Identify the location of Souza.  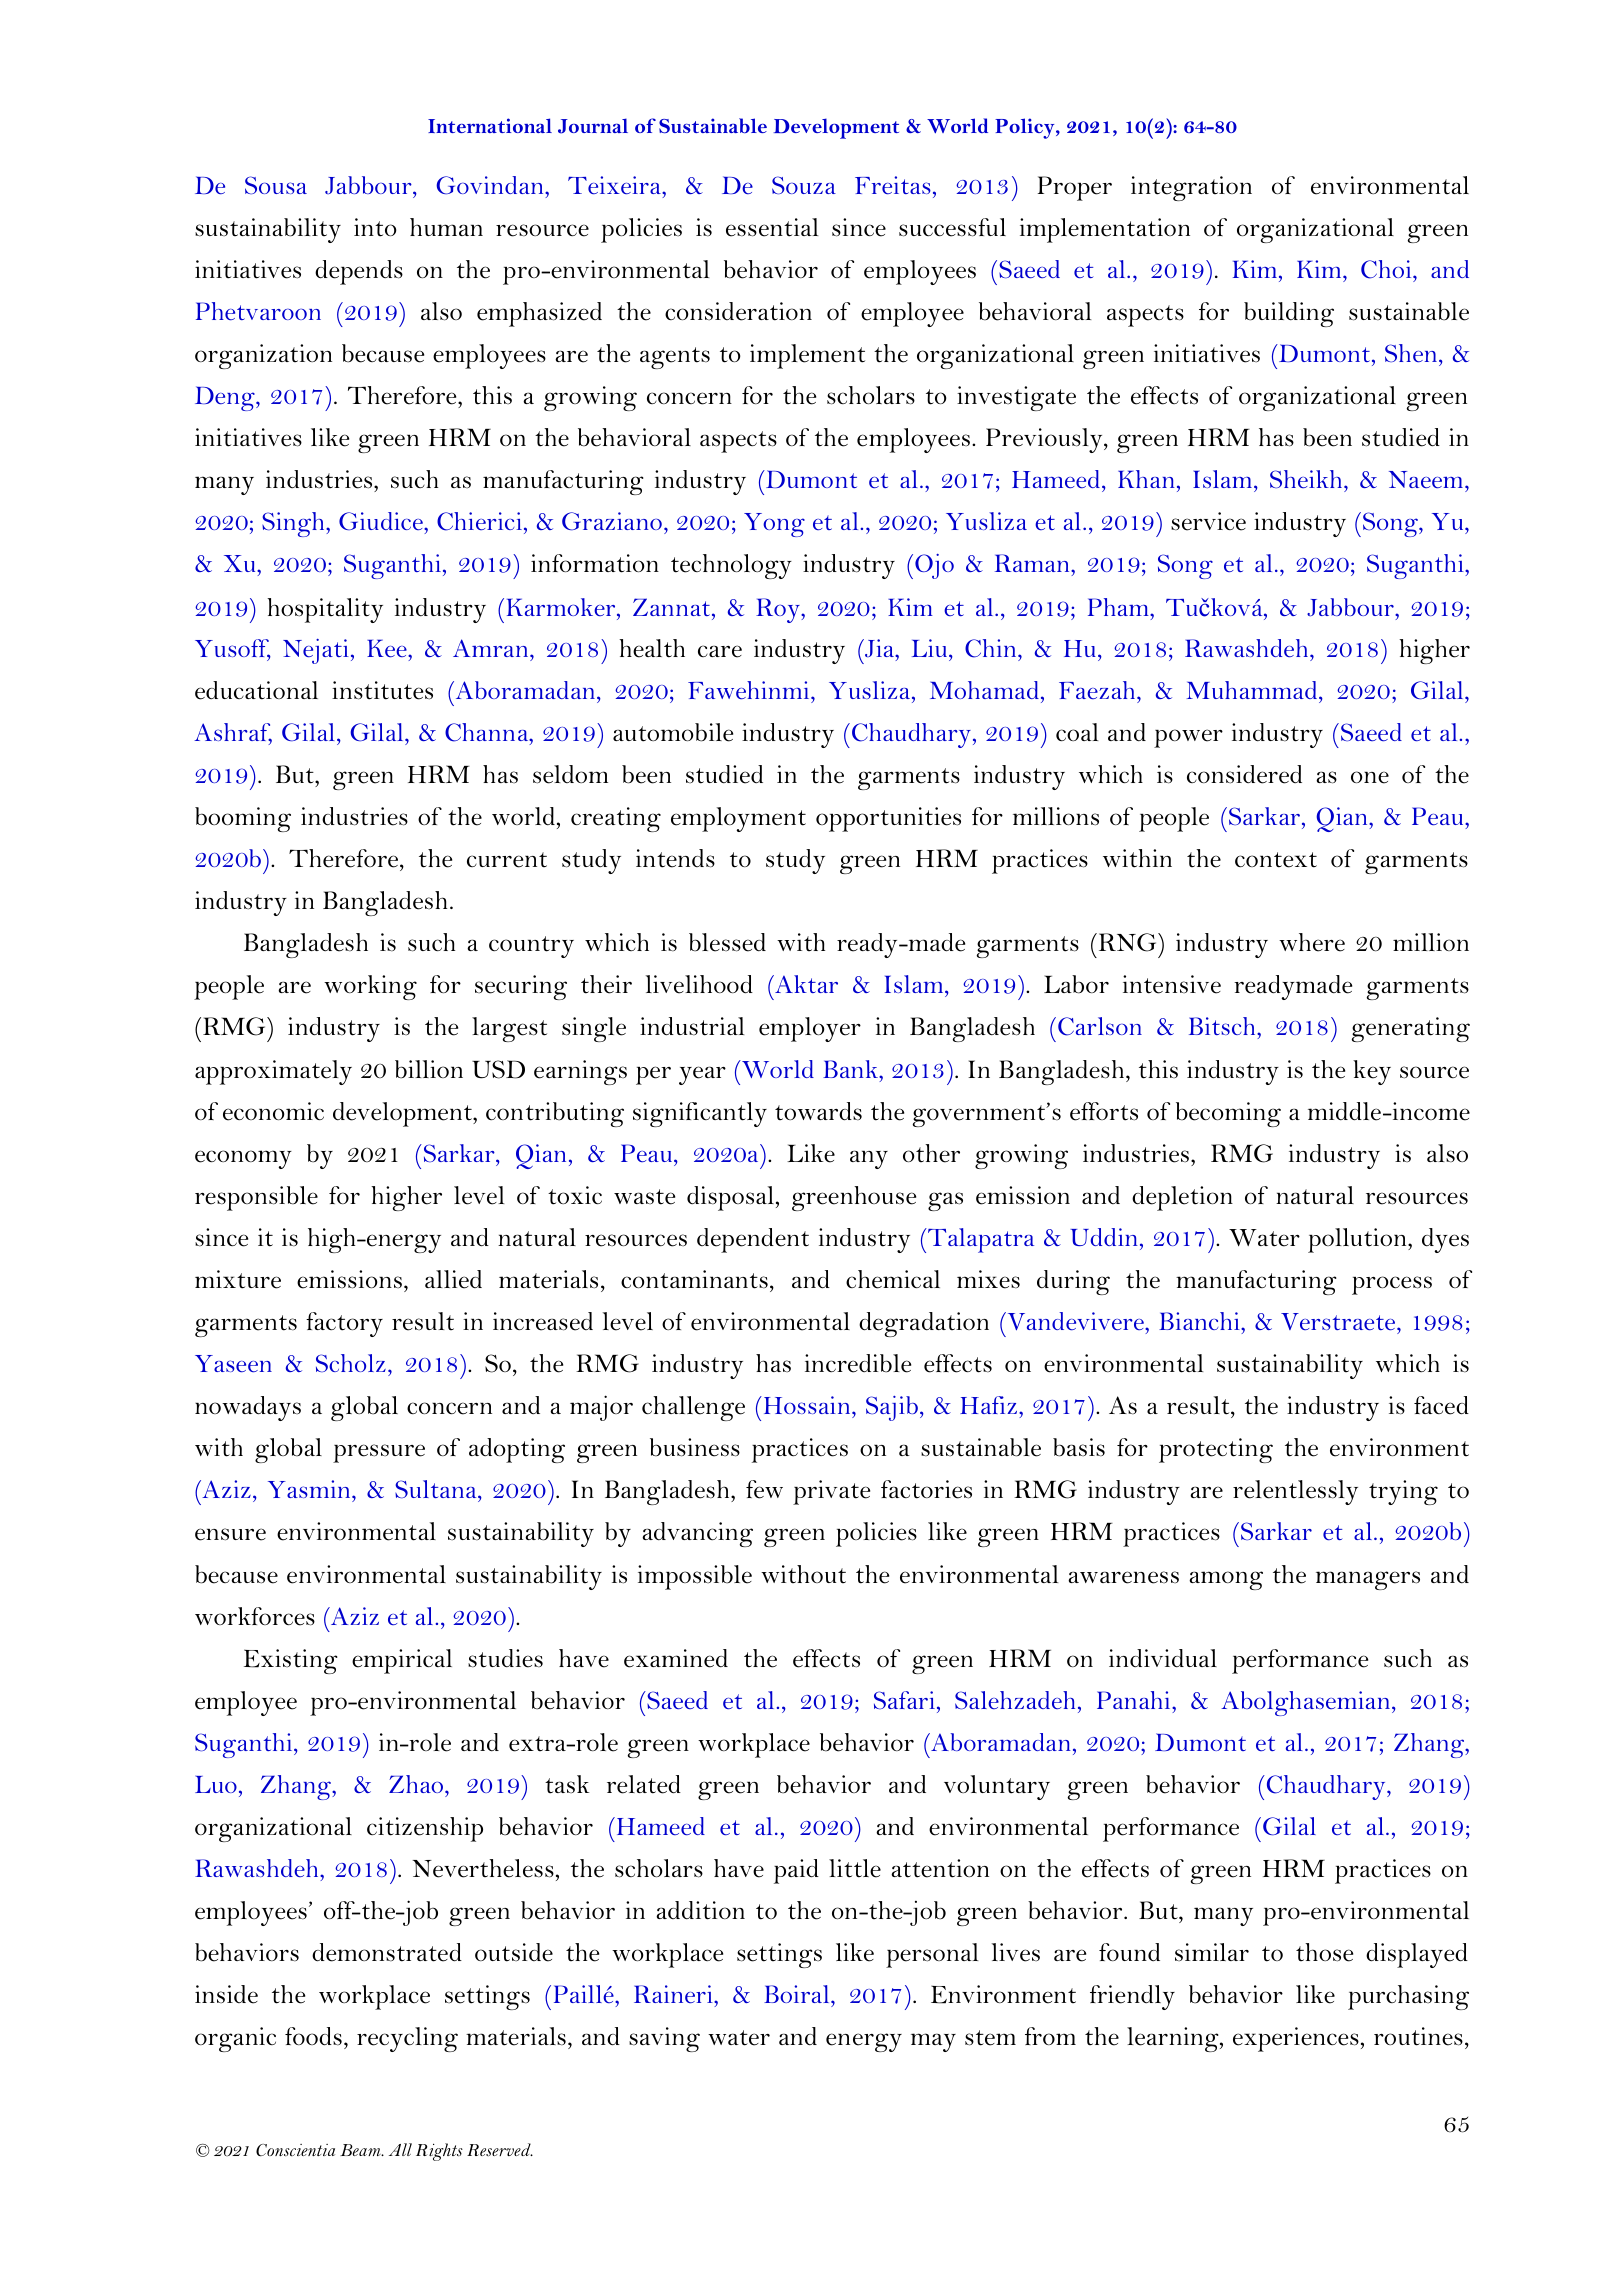
(804, 185).
